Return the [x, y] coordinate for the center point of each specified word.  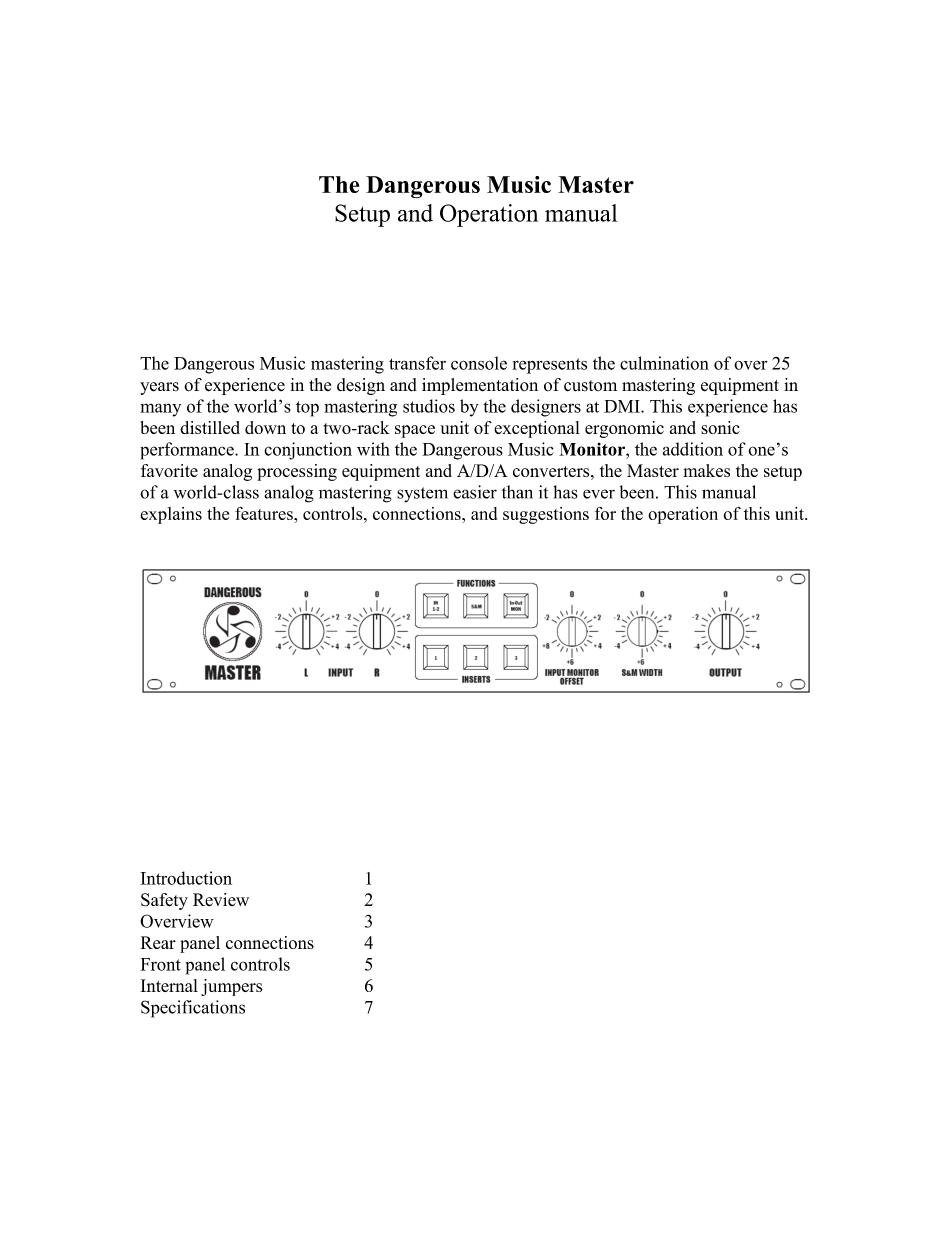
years [159, 388]
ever [599, 494]
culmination [664, 363]
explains [171, 515]
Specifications [193, 1009]
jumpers [231, 987]
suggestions [546, 515]
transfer [417, 363]
